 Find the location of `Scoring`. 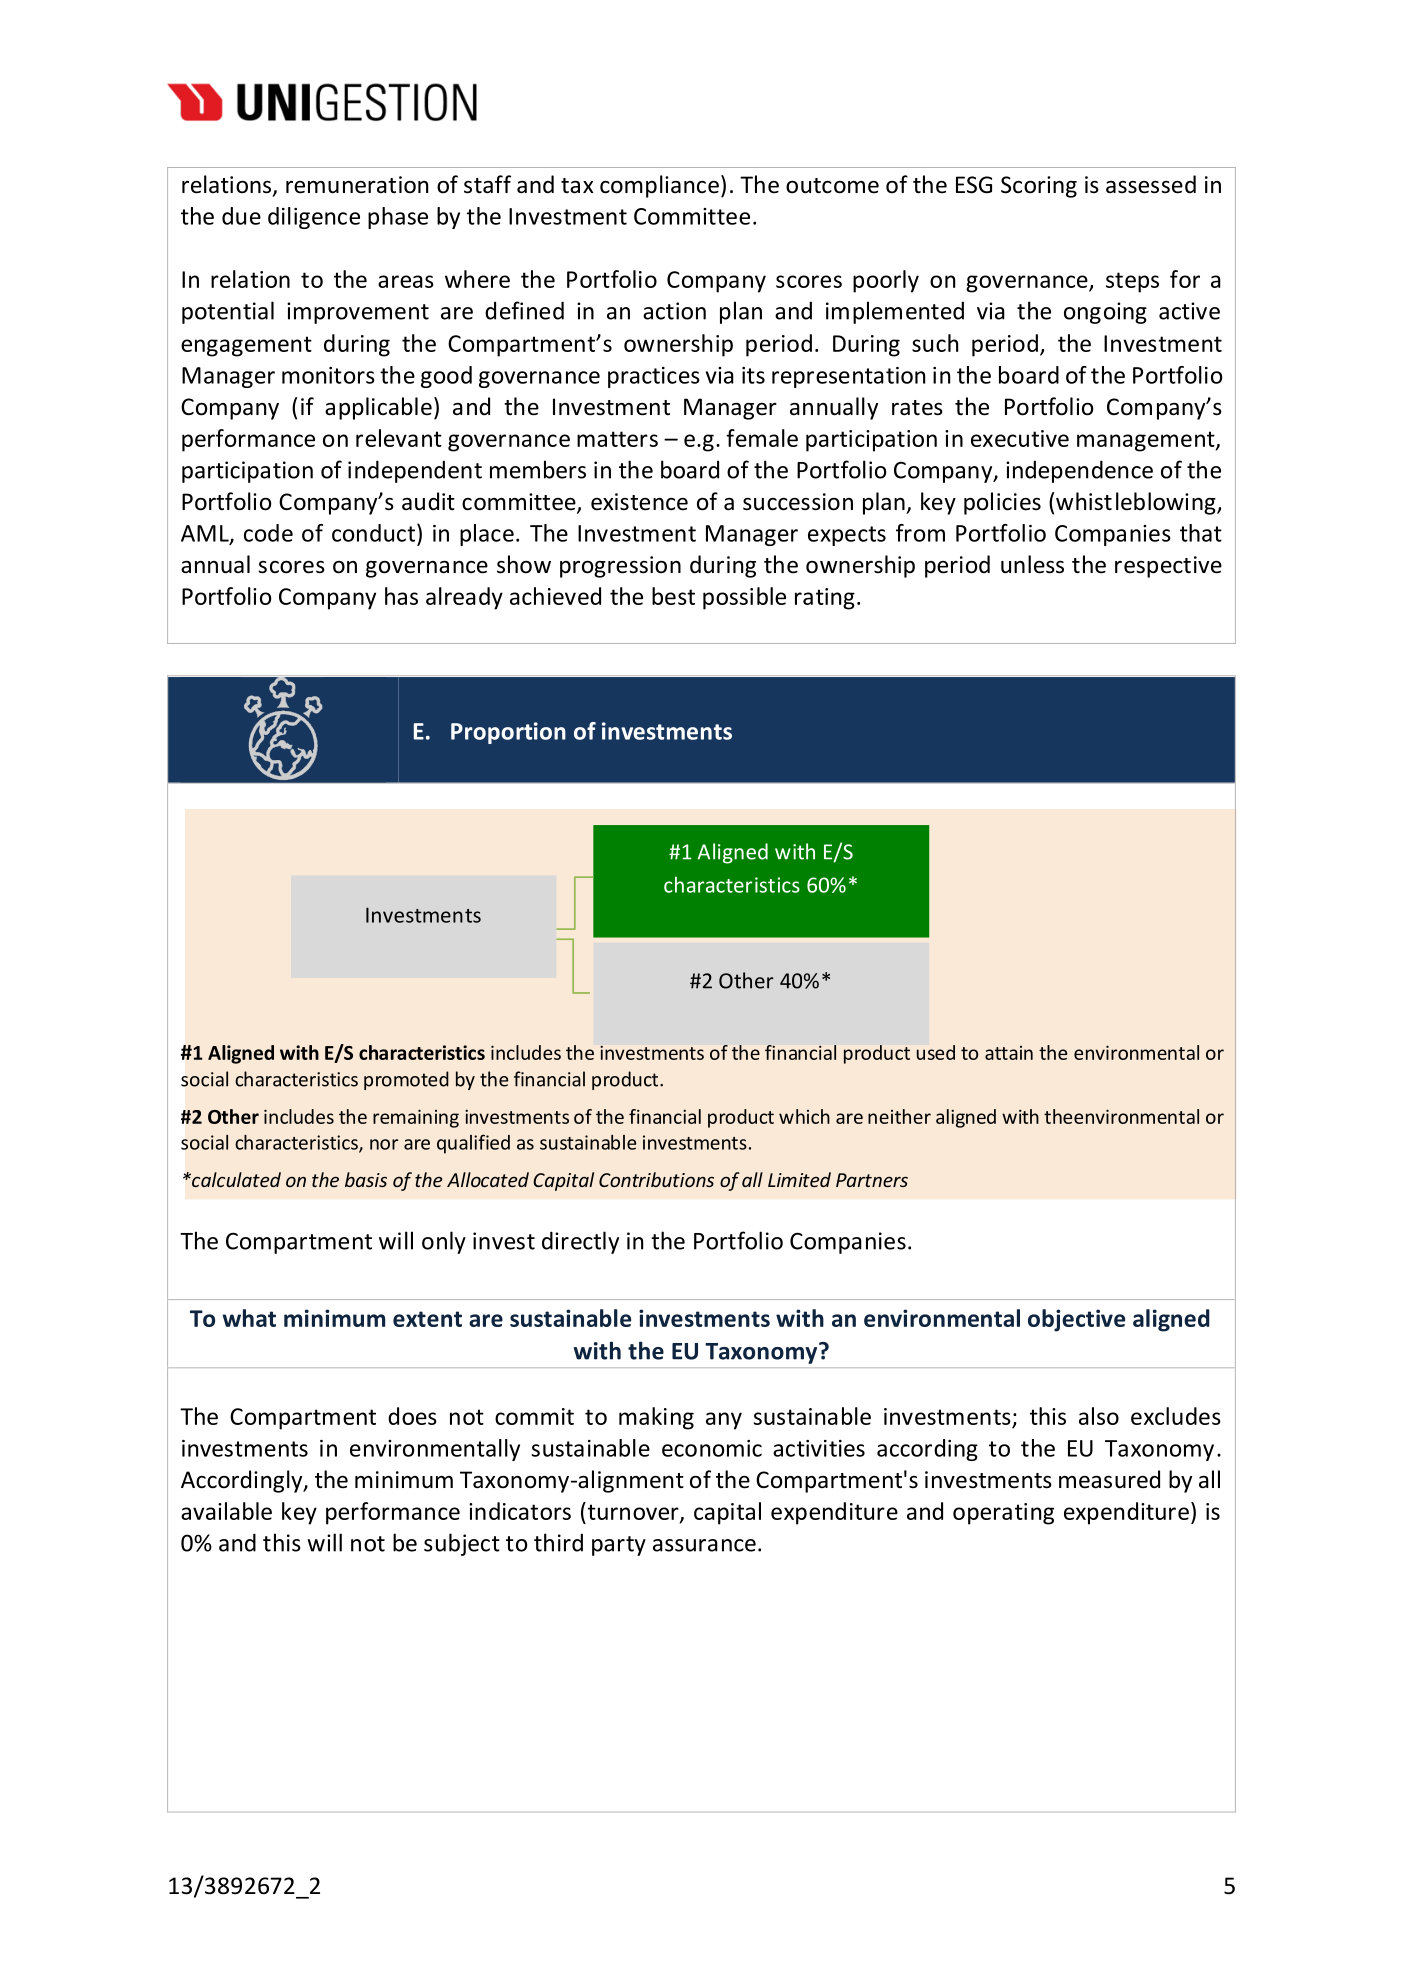

Scoring is located at coordinates (1039, 187).
